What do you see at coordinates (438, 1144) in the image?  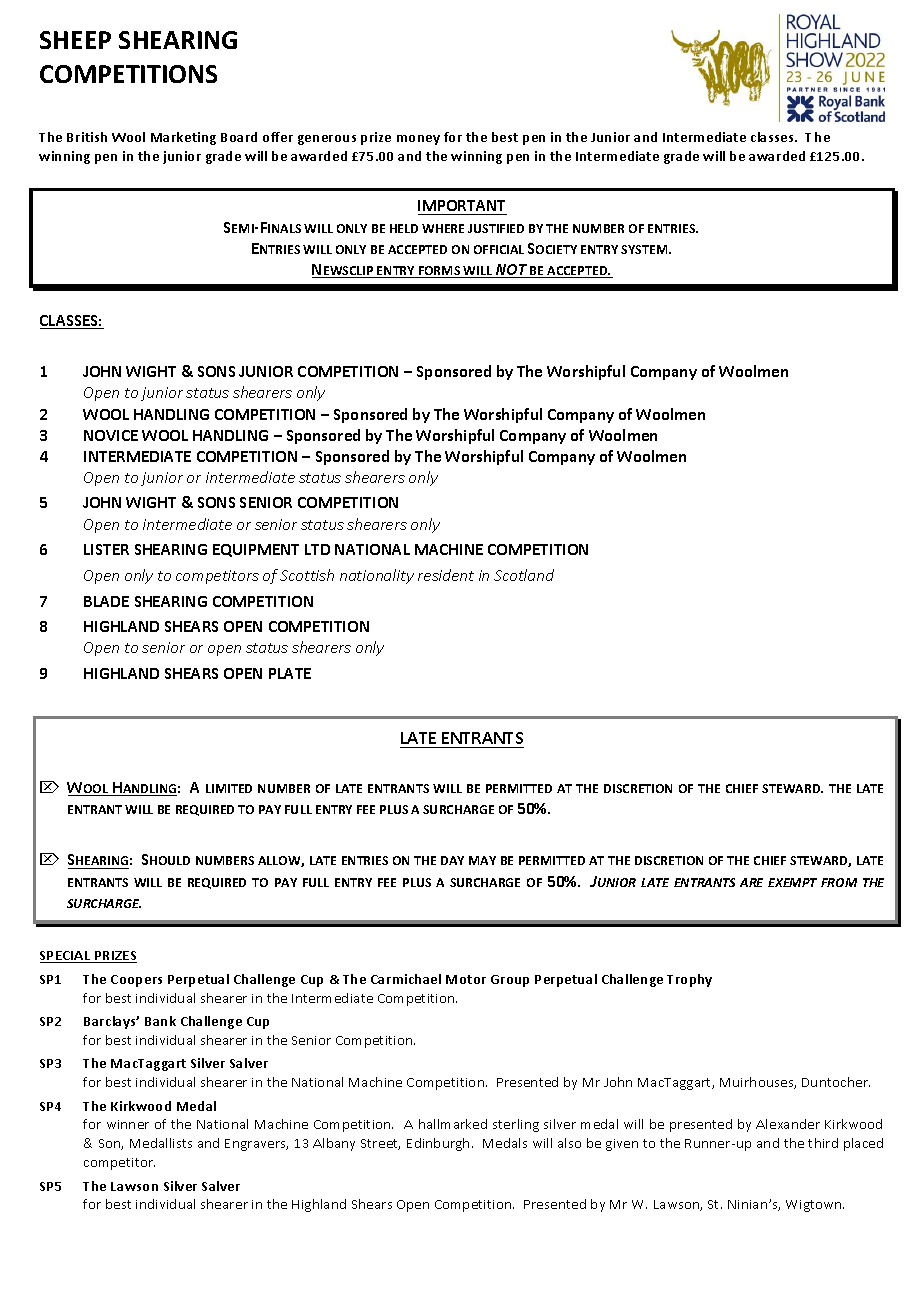 I see `Edinburgh` at bounding box center [438, 1144].
